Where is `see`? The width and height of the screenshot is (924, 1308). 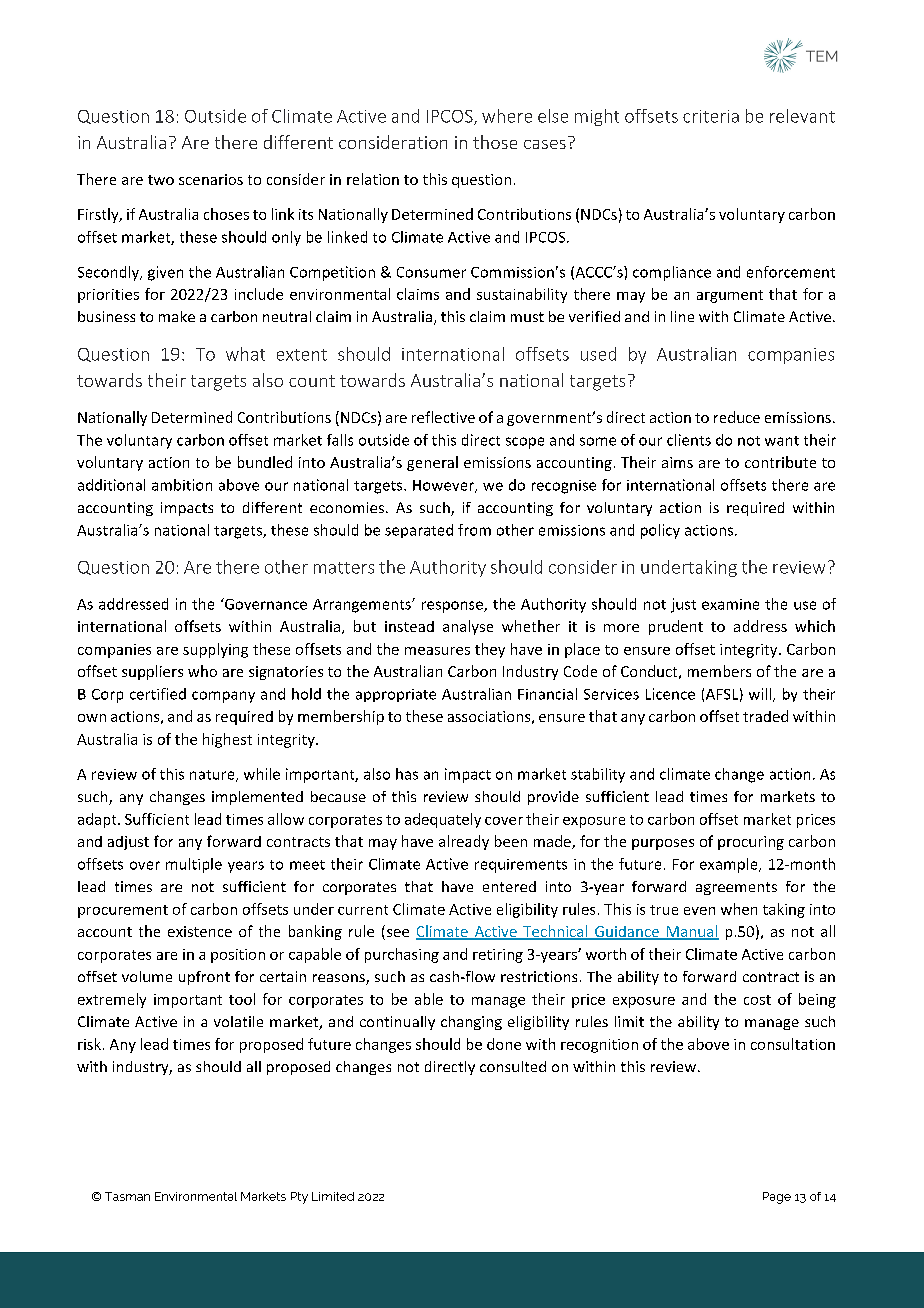
see is located at coordinates (396, 934).
